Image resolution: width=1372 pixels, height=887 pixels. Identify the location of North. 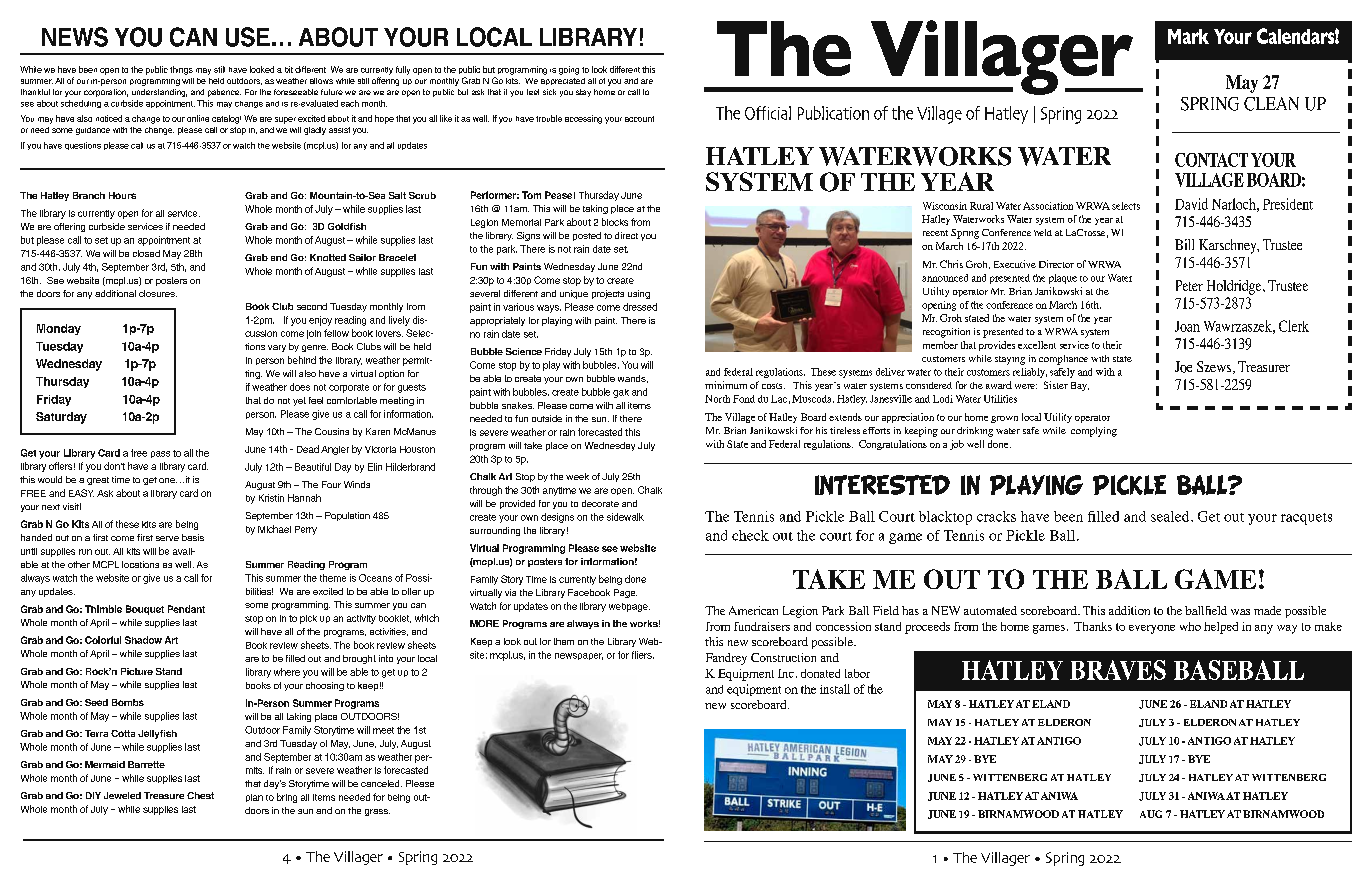
(717, 399).
